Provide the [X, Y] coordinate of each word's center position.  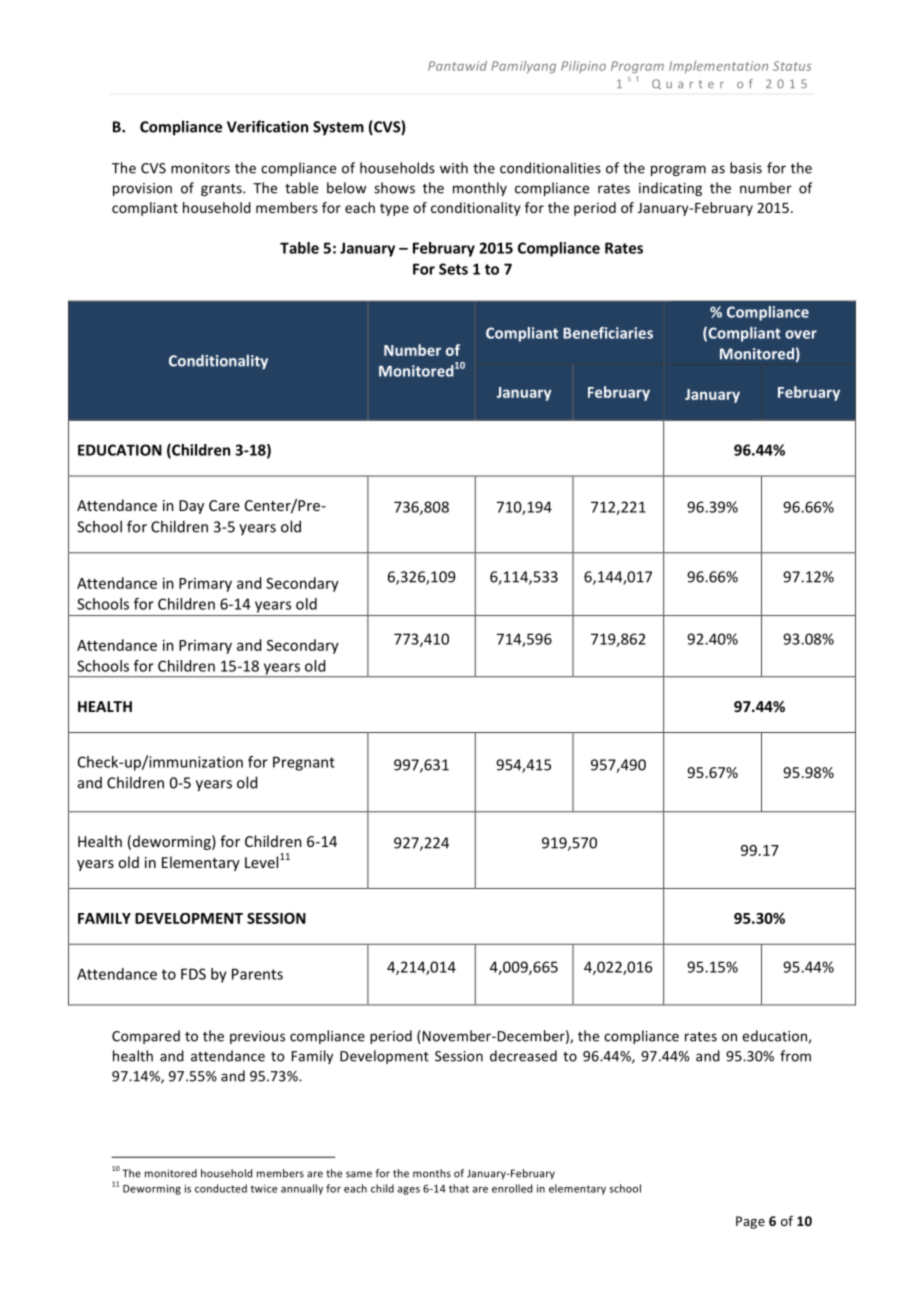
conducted [221, 1188]
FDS [193, 974]
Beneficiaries [608, 333]
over [801, 334]
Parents [257, 974]
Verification [267, 126]
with [454, 168]
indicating [670, 189]
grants [222, 190]
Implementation [718, 67]
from [795, 1056]
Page [750, 1222]
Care [224, 505]
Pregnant [304, 763]
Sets [453, 269]
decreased [523, 1056]
